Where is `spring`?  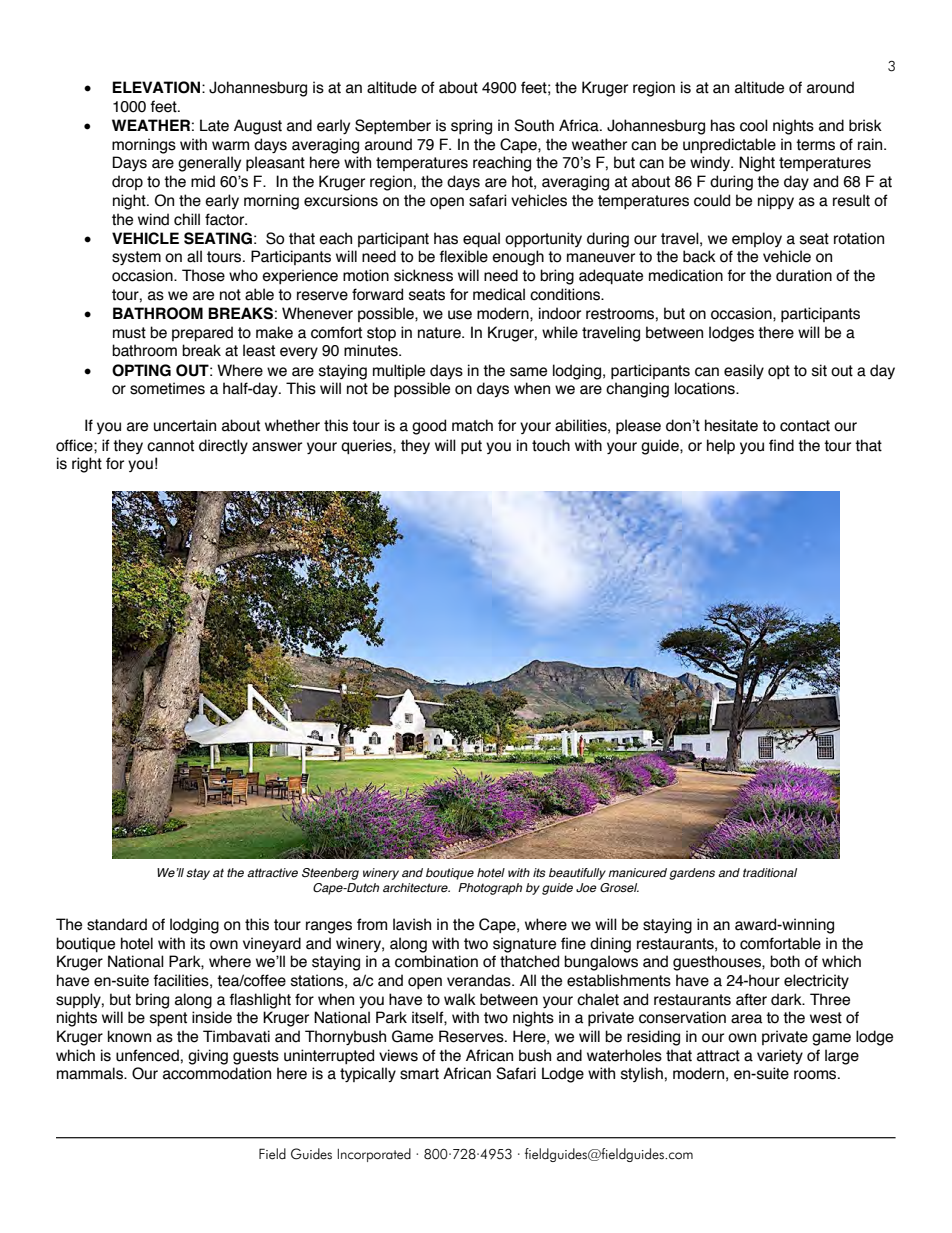 spring is located at coordinates (471, 127).
